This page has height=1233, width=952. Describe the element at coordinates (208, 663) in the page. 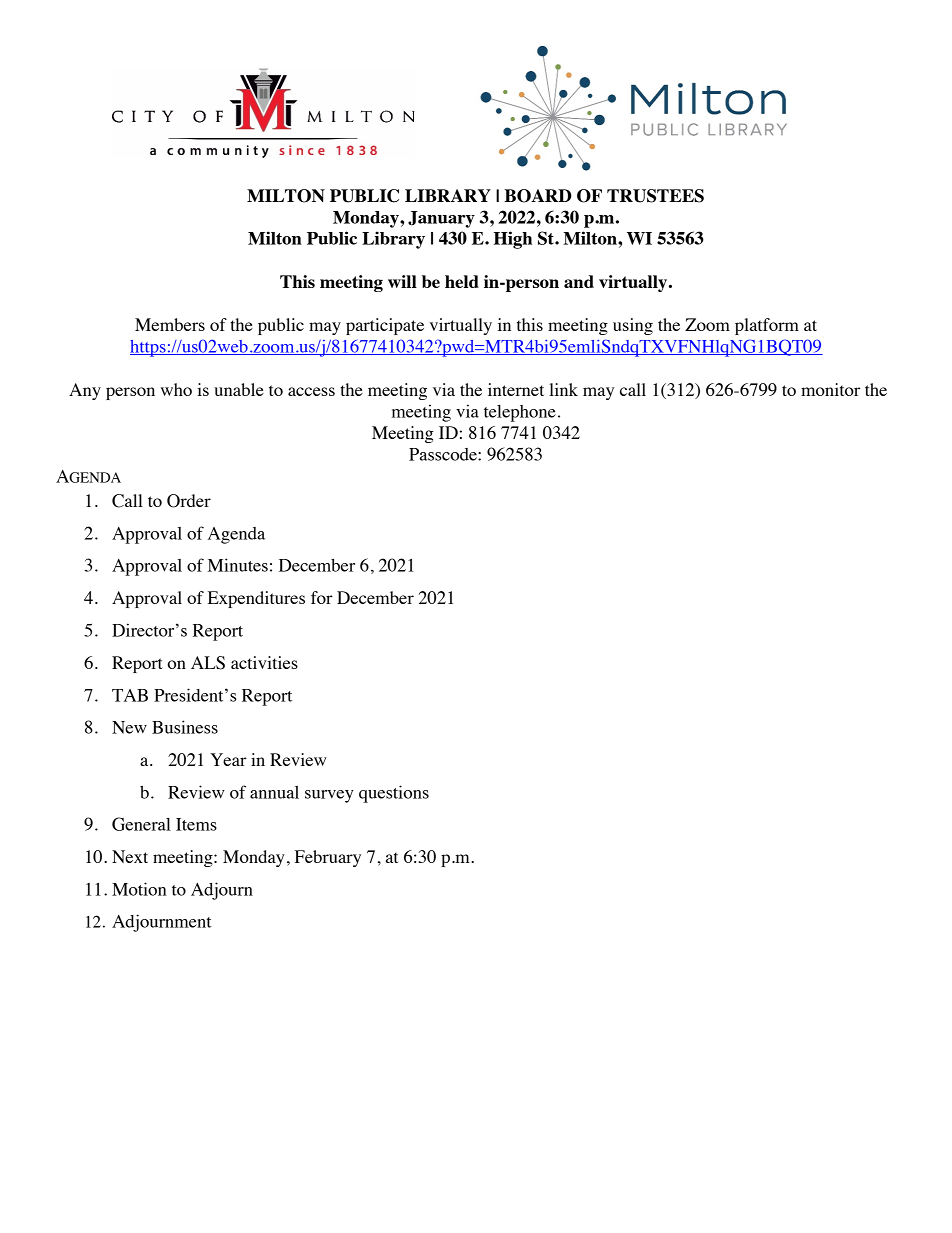

I see `ALS` at that location.
